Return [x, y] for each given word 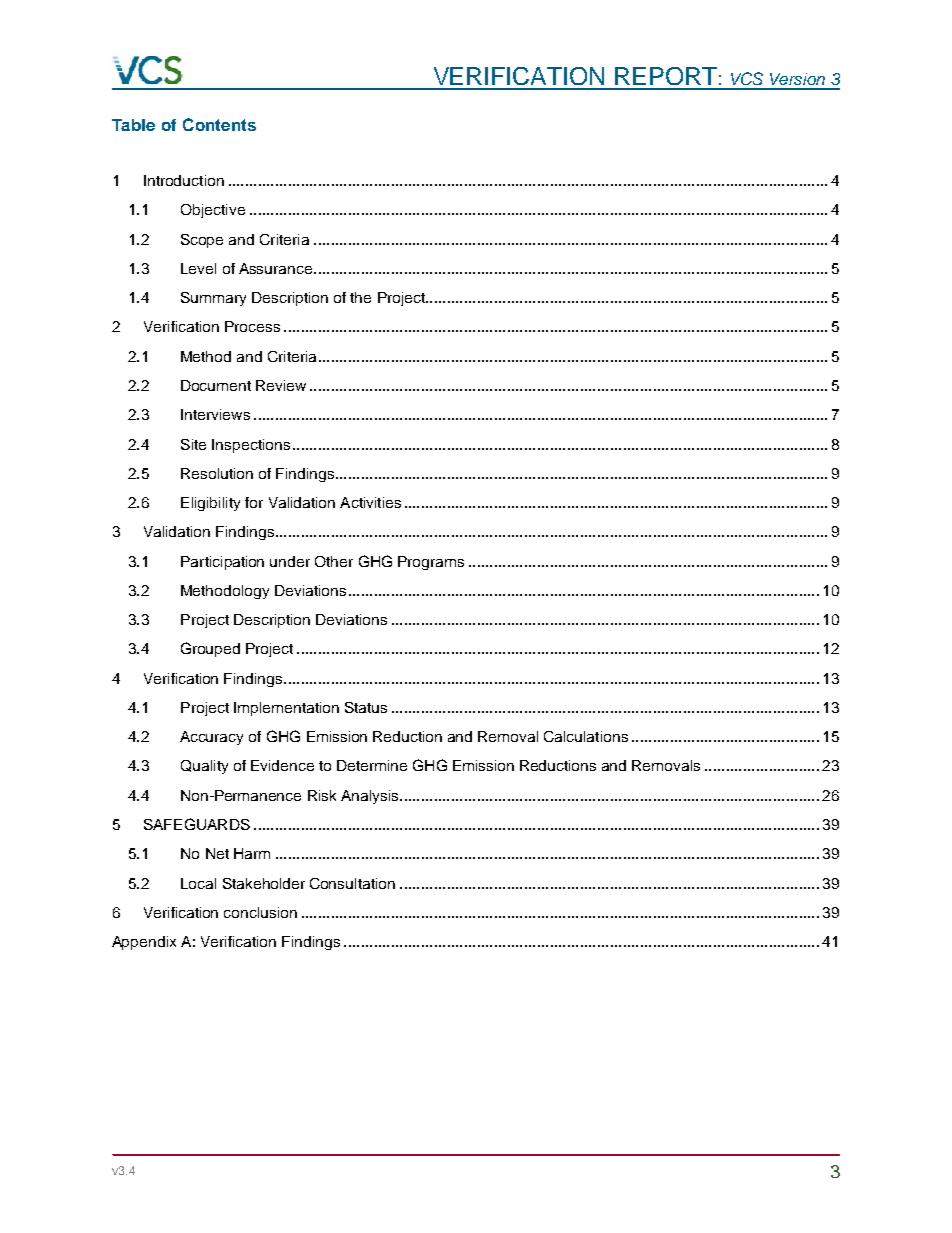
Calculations [586, 736]
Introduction [184, 180]
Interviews [215, 414]
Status [366, 707]
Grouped [210, 649]
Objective [213, 211]
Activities [370, 502]
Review [281, 385]
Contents [219, 124]
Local [198, 883]
